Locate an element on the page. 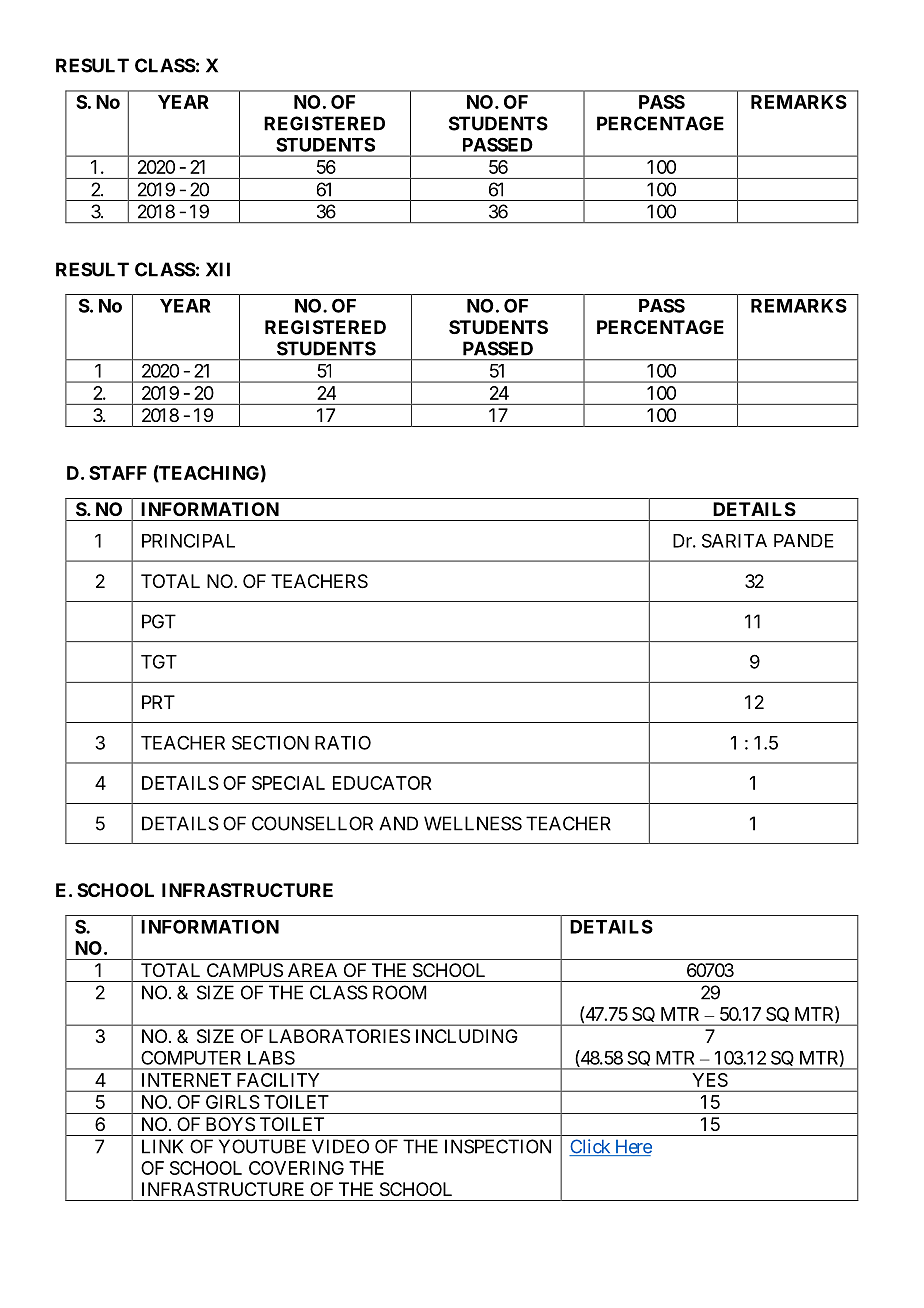 The image size is (924, 1308). INCLUDING is located at coordinates (467, 1036).
